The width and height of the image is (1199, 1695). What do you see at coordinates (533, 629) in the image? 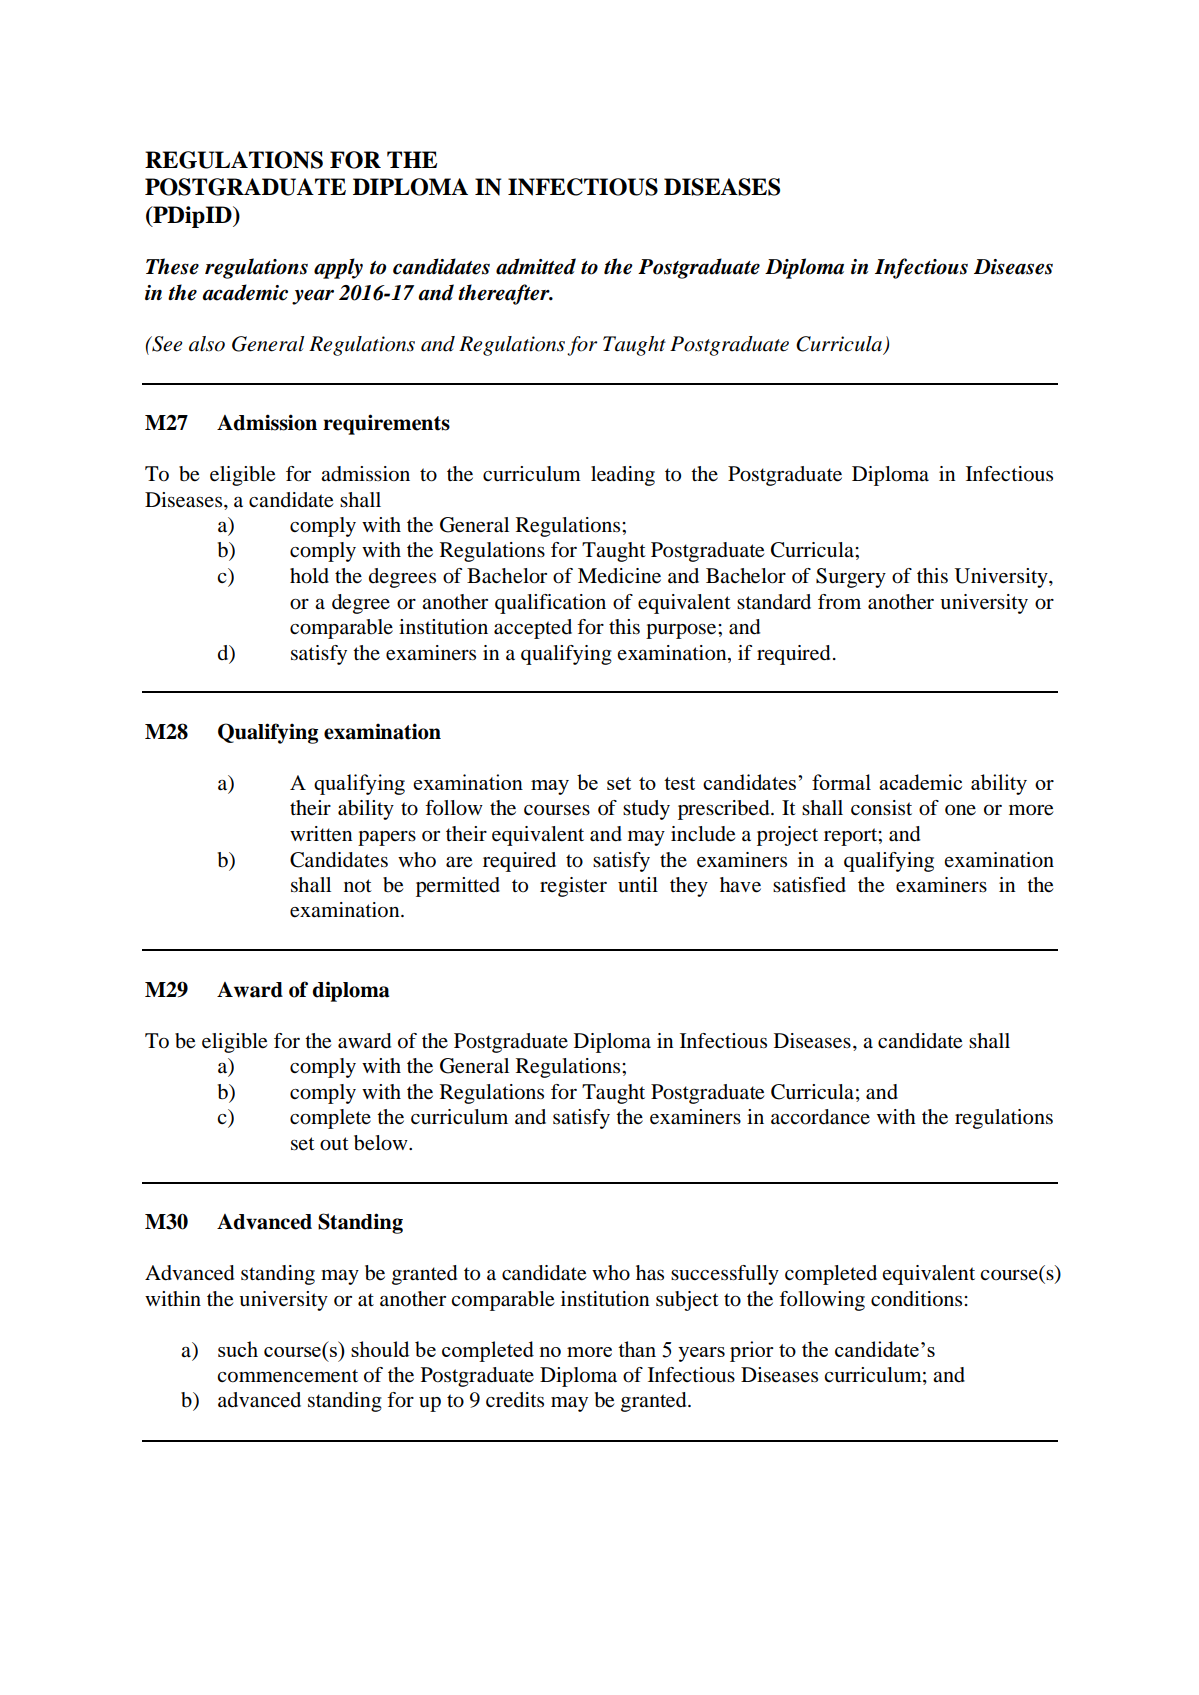
I see `accepted` at bounding box center [533, 629].
